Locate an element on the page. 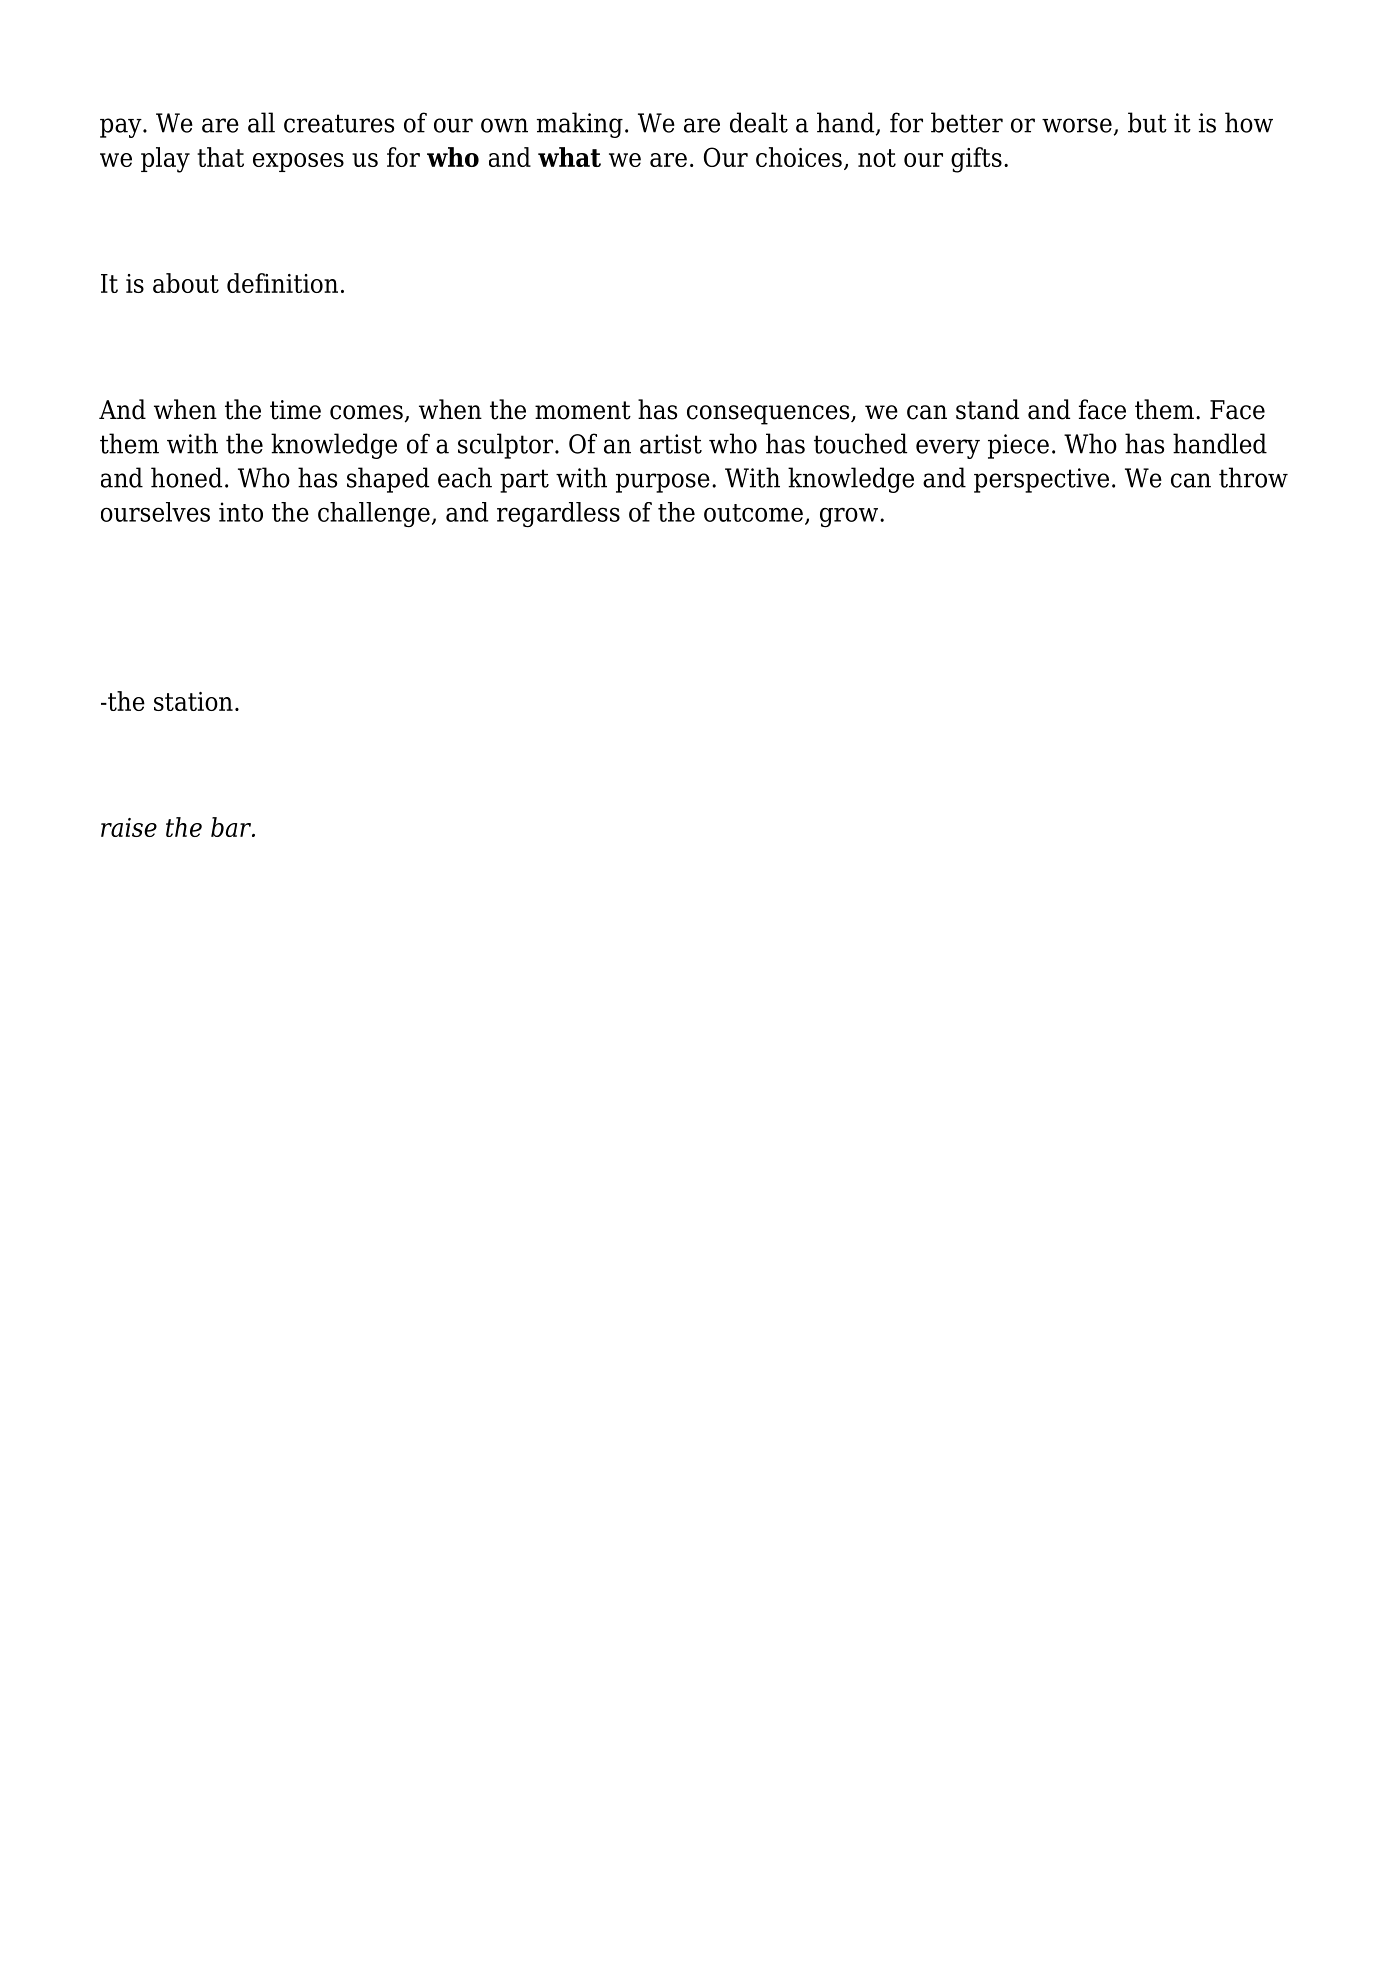 The height and width of the document is (1972, 1394). that is located at coordinates (220, 157).
